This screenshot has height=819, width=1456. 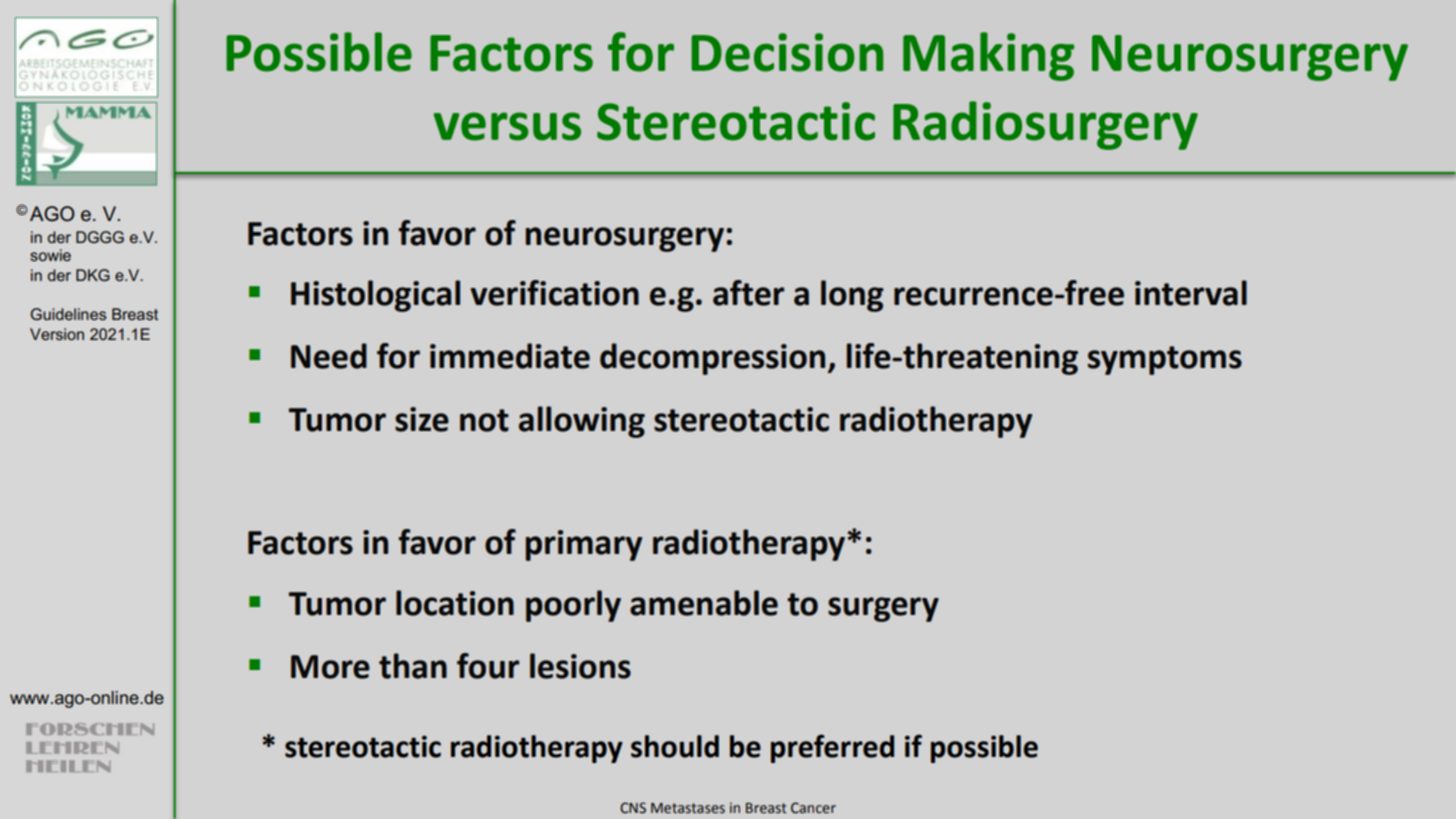 What do you see at coordinates (507, 126) in the screenshot?
I see `versus` at bounding box center [507, 126].
